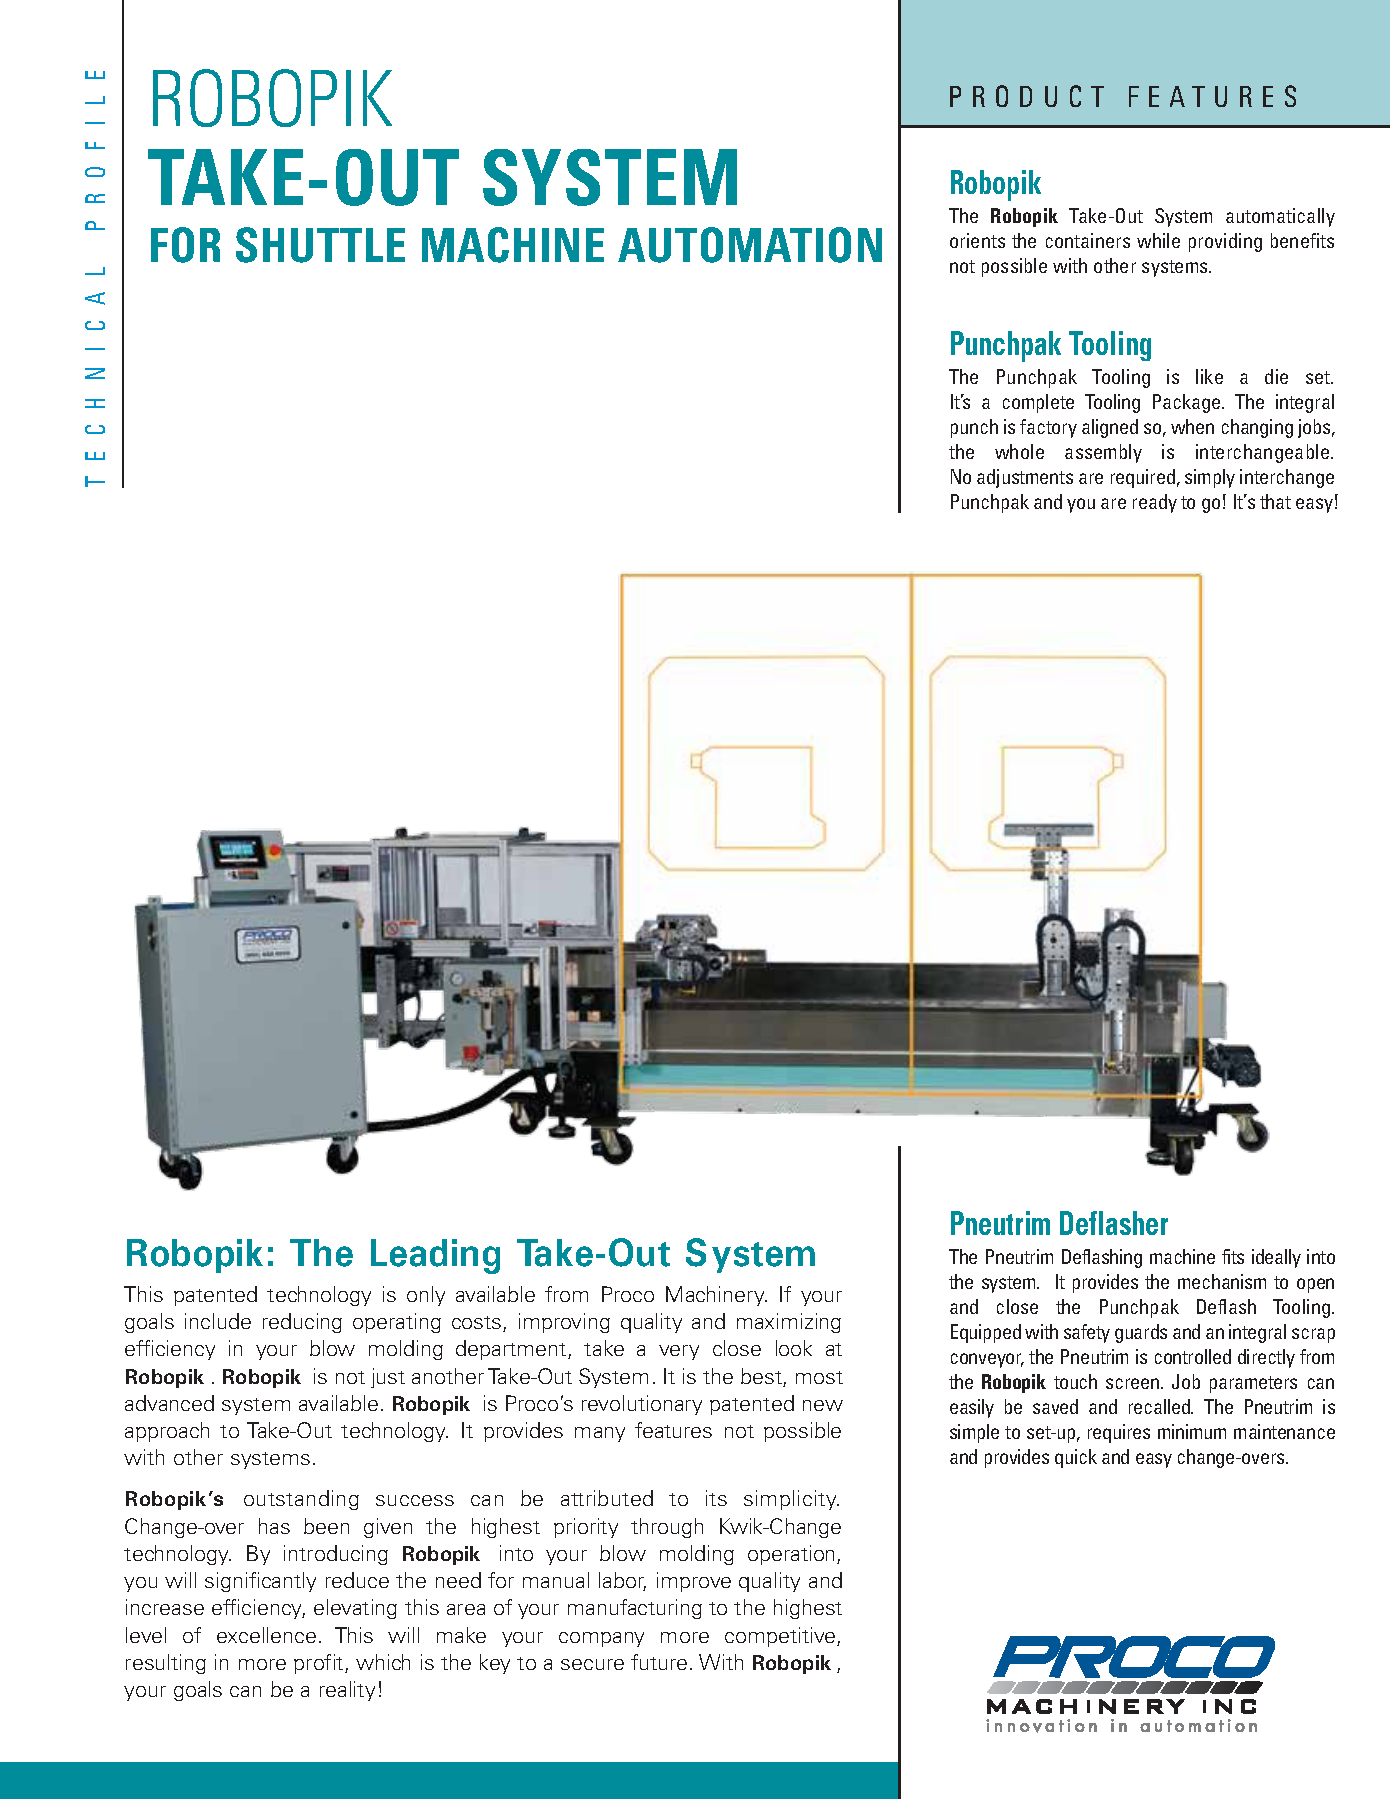 The image size is (1390, 1799). Describe the element at coordinates (781, 1637) in the screenshot. I see `competitive` at that location.
